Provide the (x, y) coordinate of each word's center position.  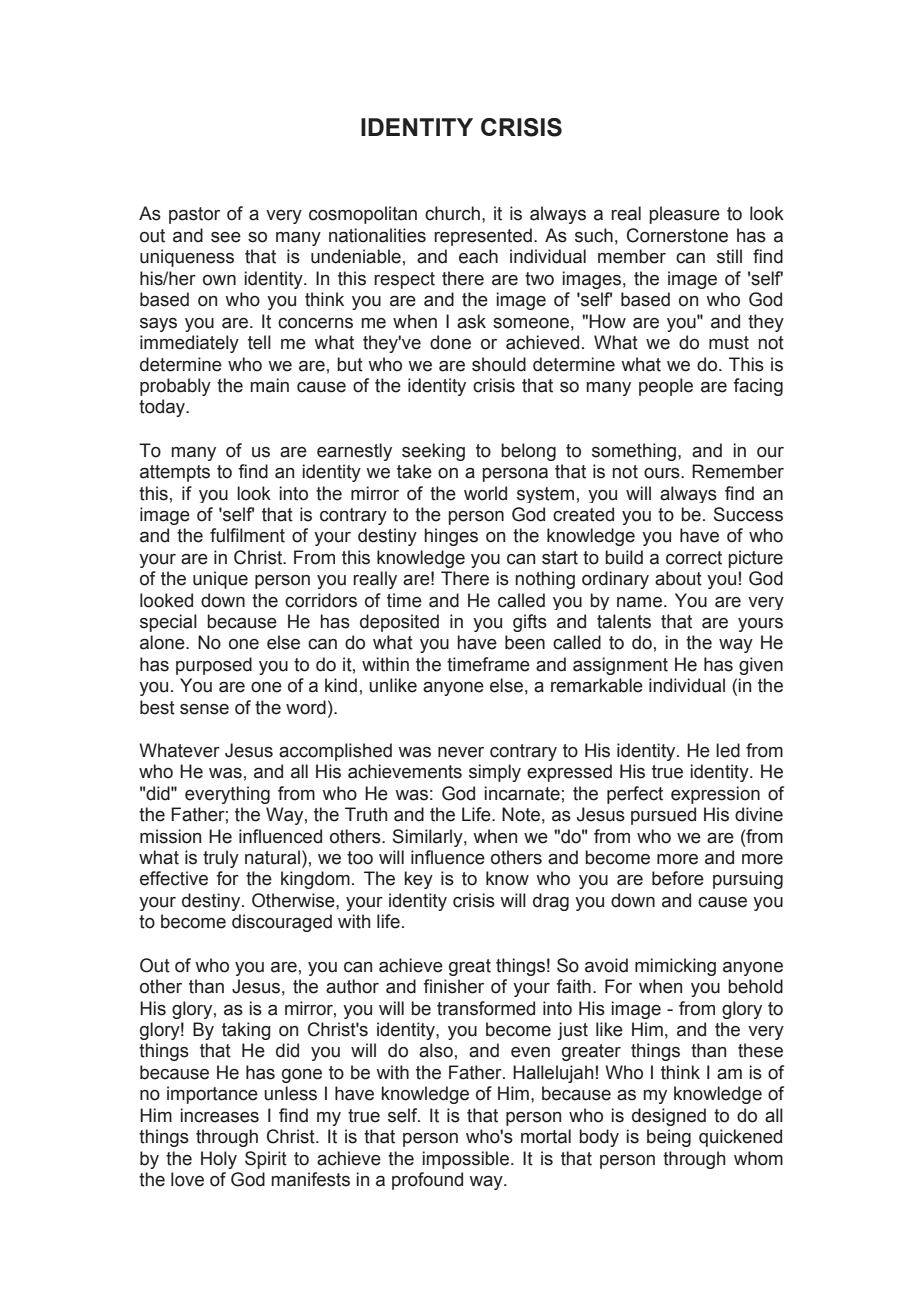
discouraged (282, 923)
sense (204, 709)
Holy (219, 1160)
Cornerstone (677, 235)
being (669, 1138)
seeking (433, 452)
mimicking (675, 967)
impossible (467, 1160)
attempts (175, 473)
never (461, 752)
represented (483, 237)
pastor (194, 215)
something (635, 452)
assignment (620, 666)
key (419, 880)
